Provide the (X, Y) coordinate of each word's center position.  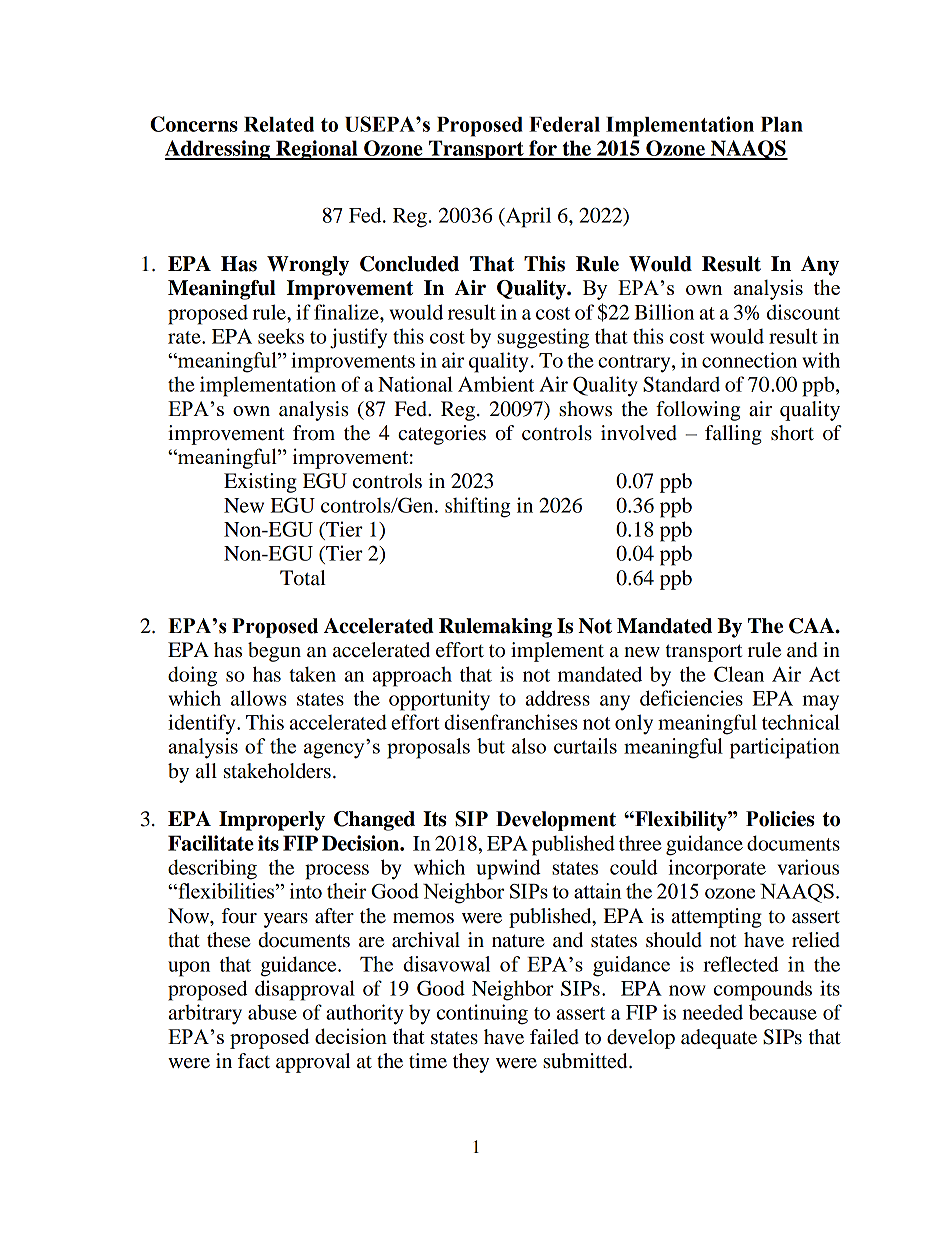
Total (303, 578)
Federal (564, 124)
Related (279, 124)
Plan (782, 124)
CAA (813, 626)
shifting (478, 507)
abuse (272, 1012)
